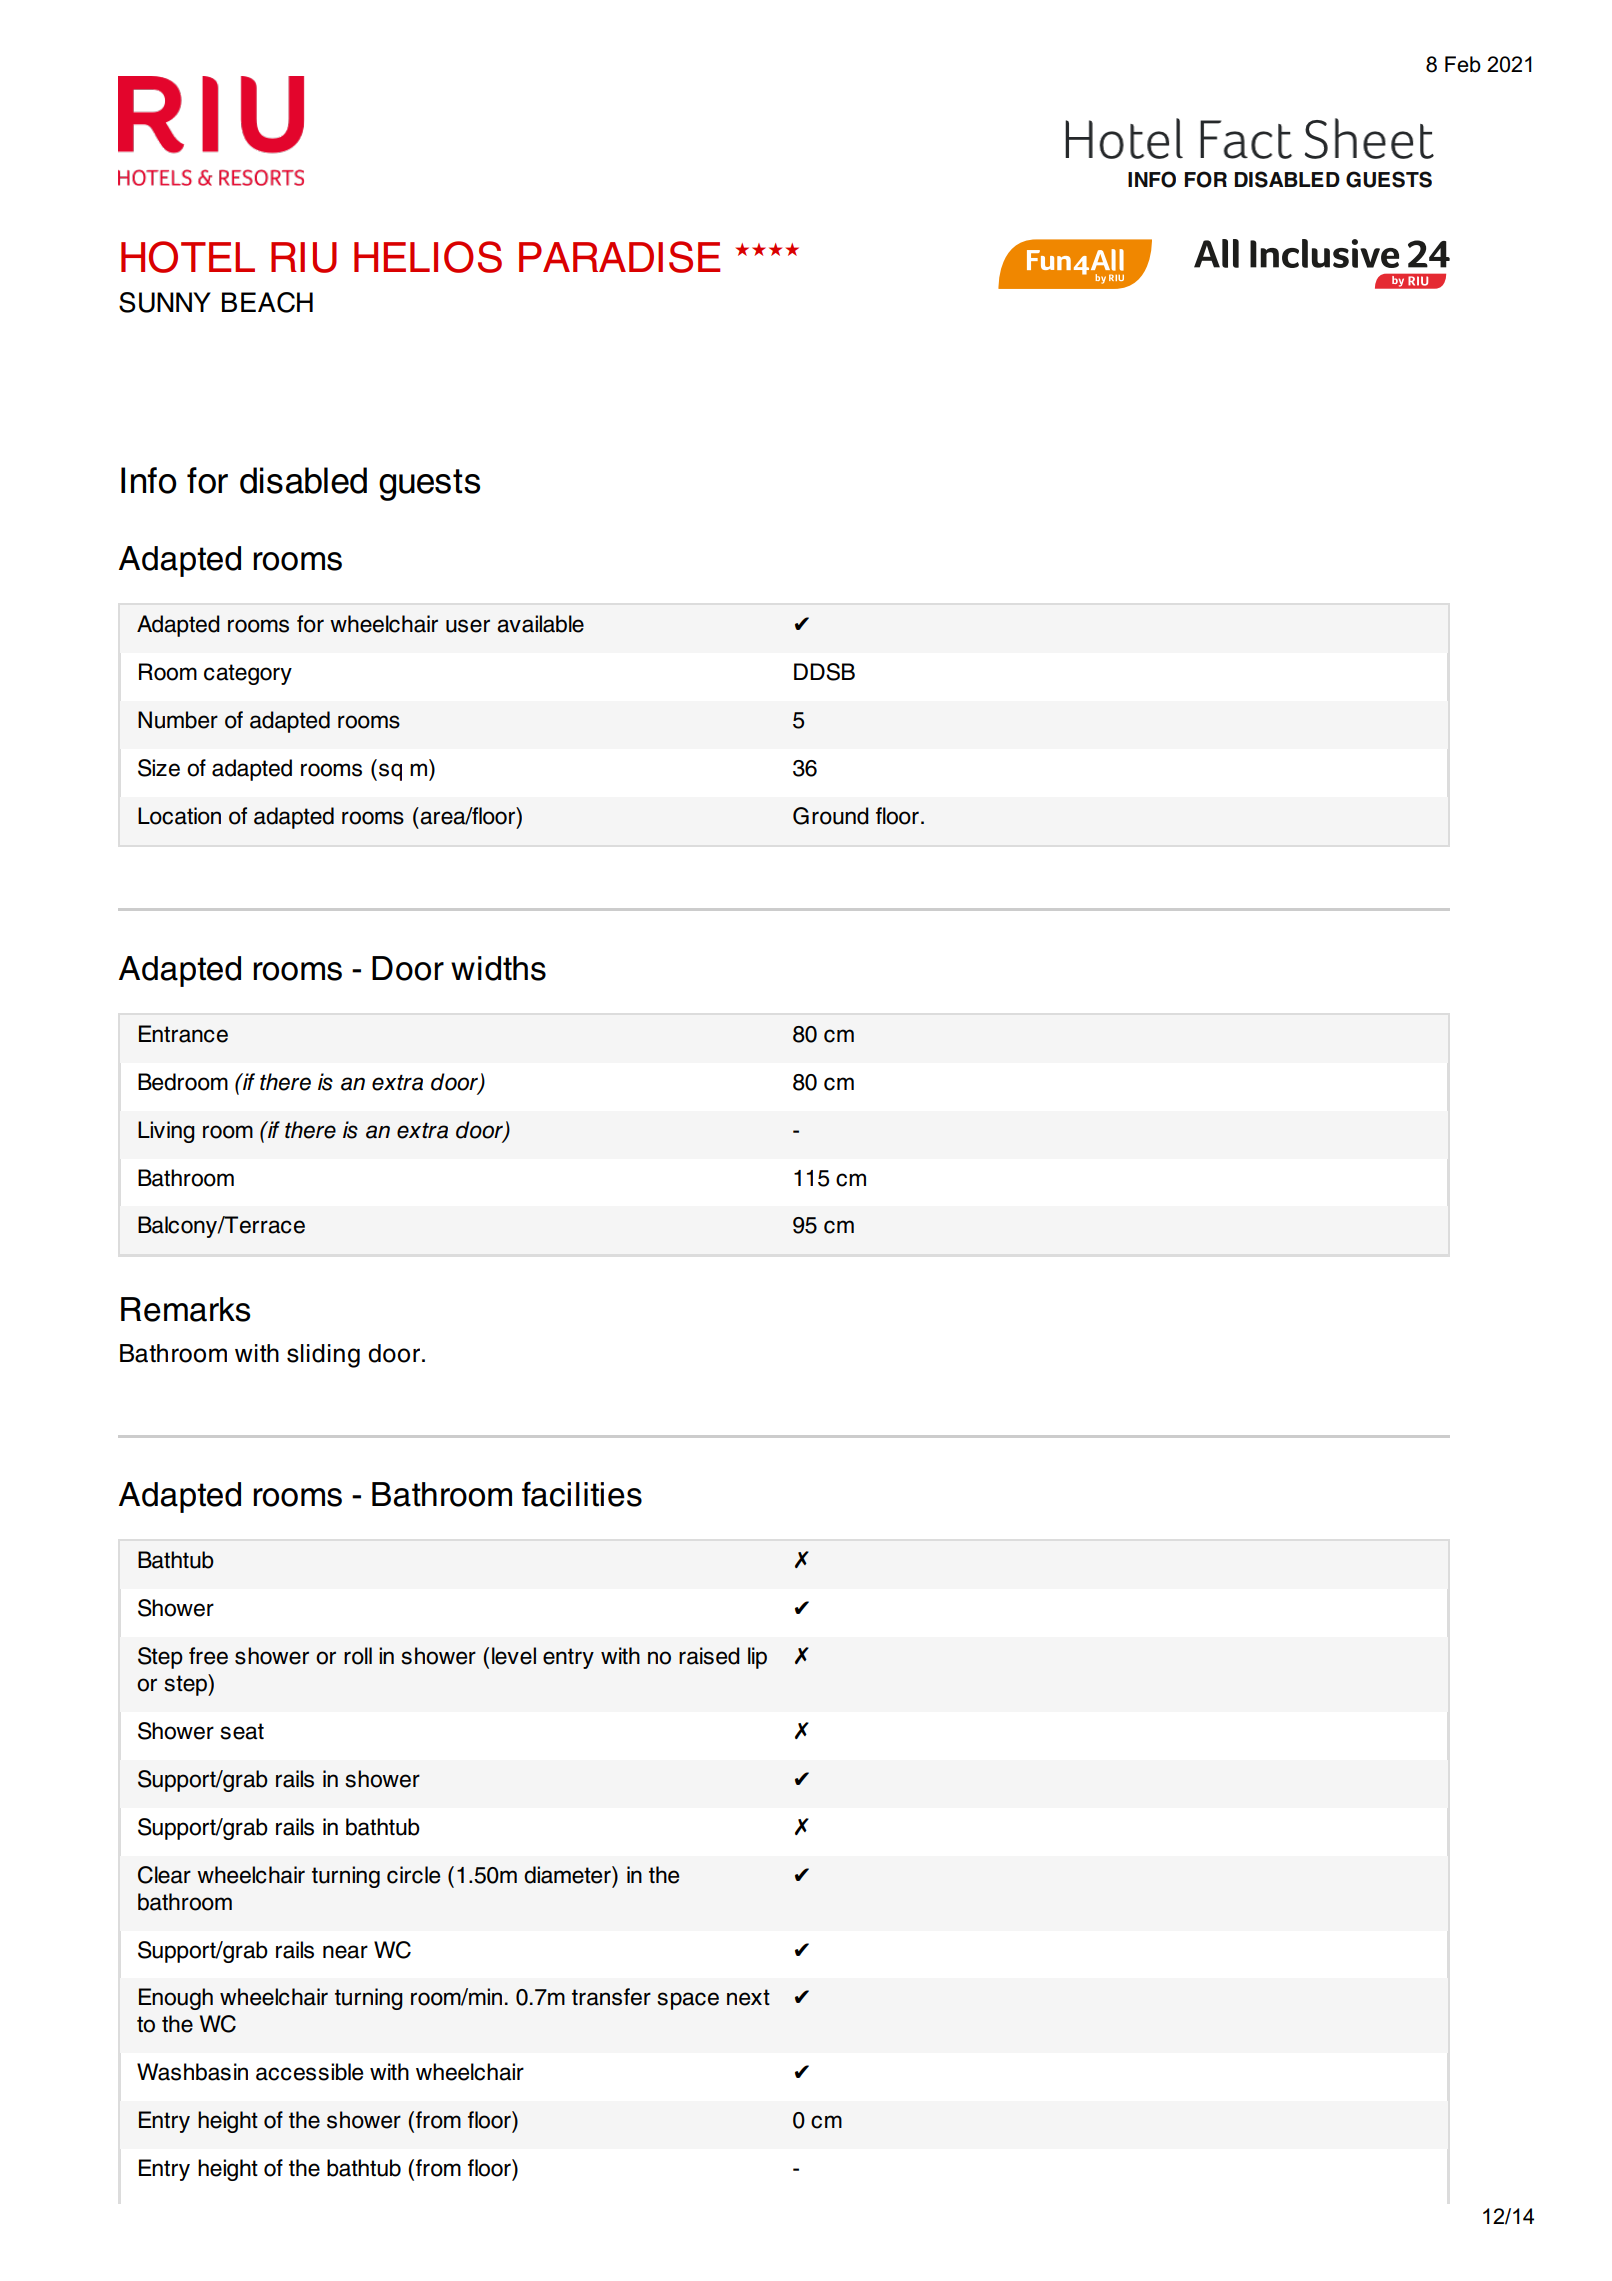 The image size is (1612, 2281). Describe the element at coordinates (428, 257) in the document. I see `HELIOS` at that location.
